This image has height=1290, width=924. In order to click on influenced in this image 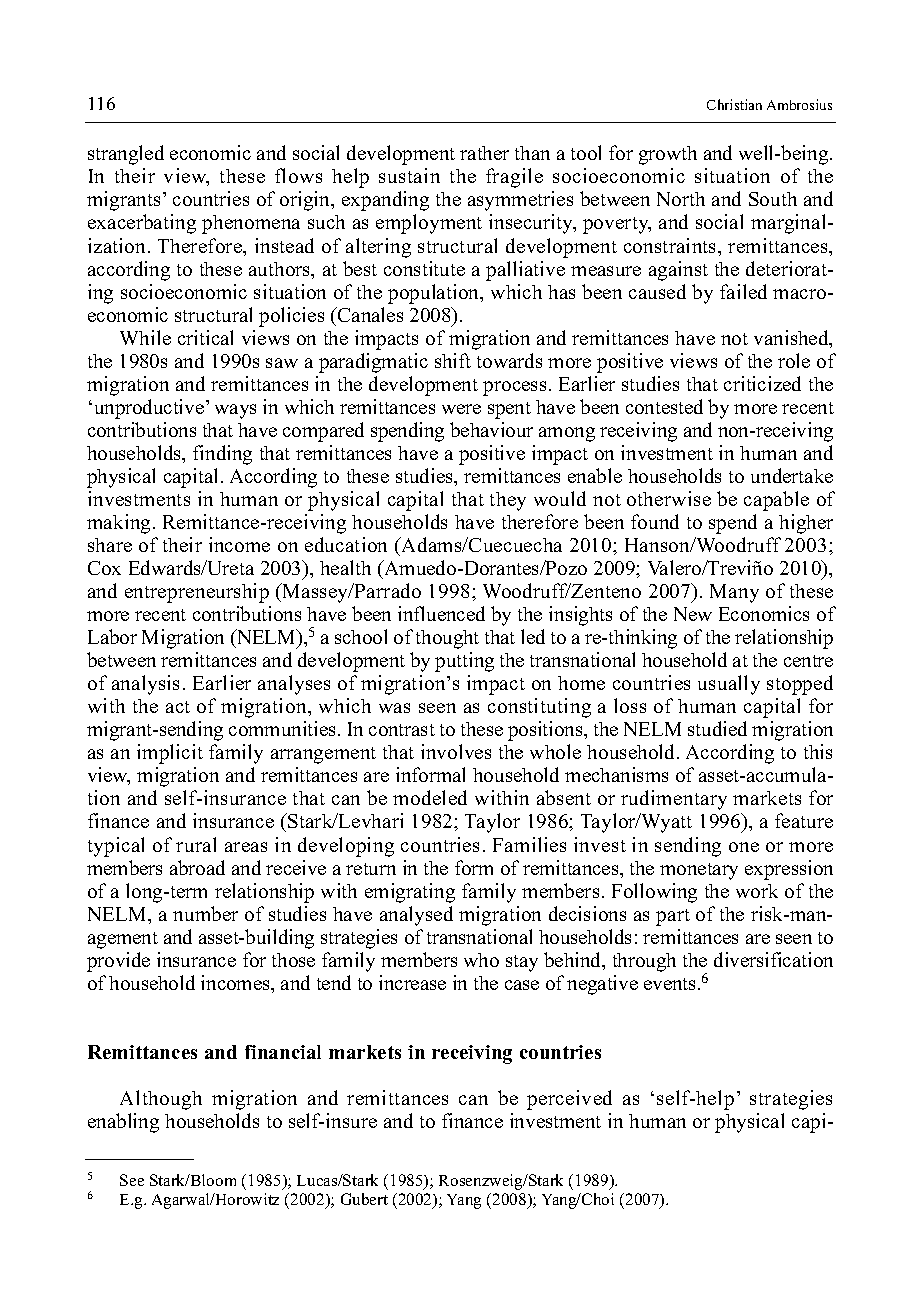, I will do `click(441, 613)`.
